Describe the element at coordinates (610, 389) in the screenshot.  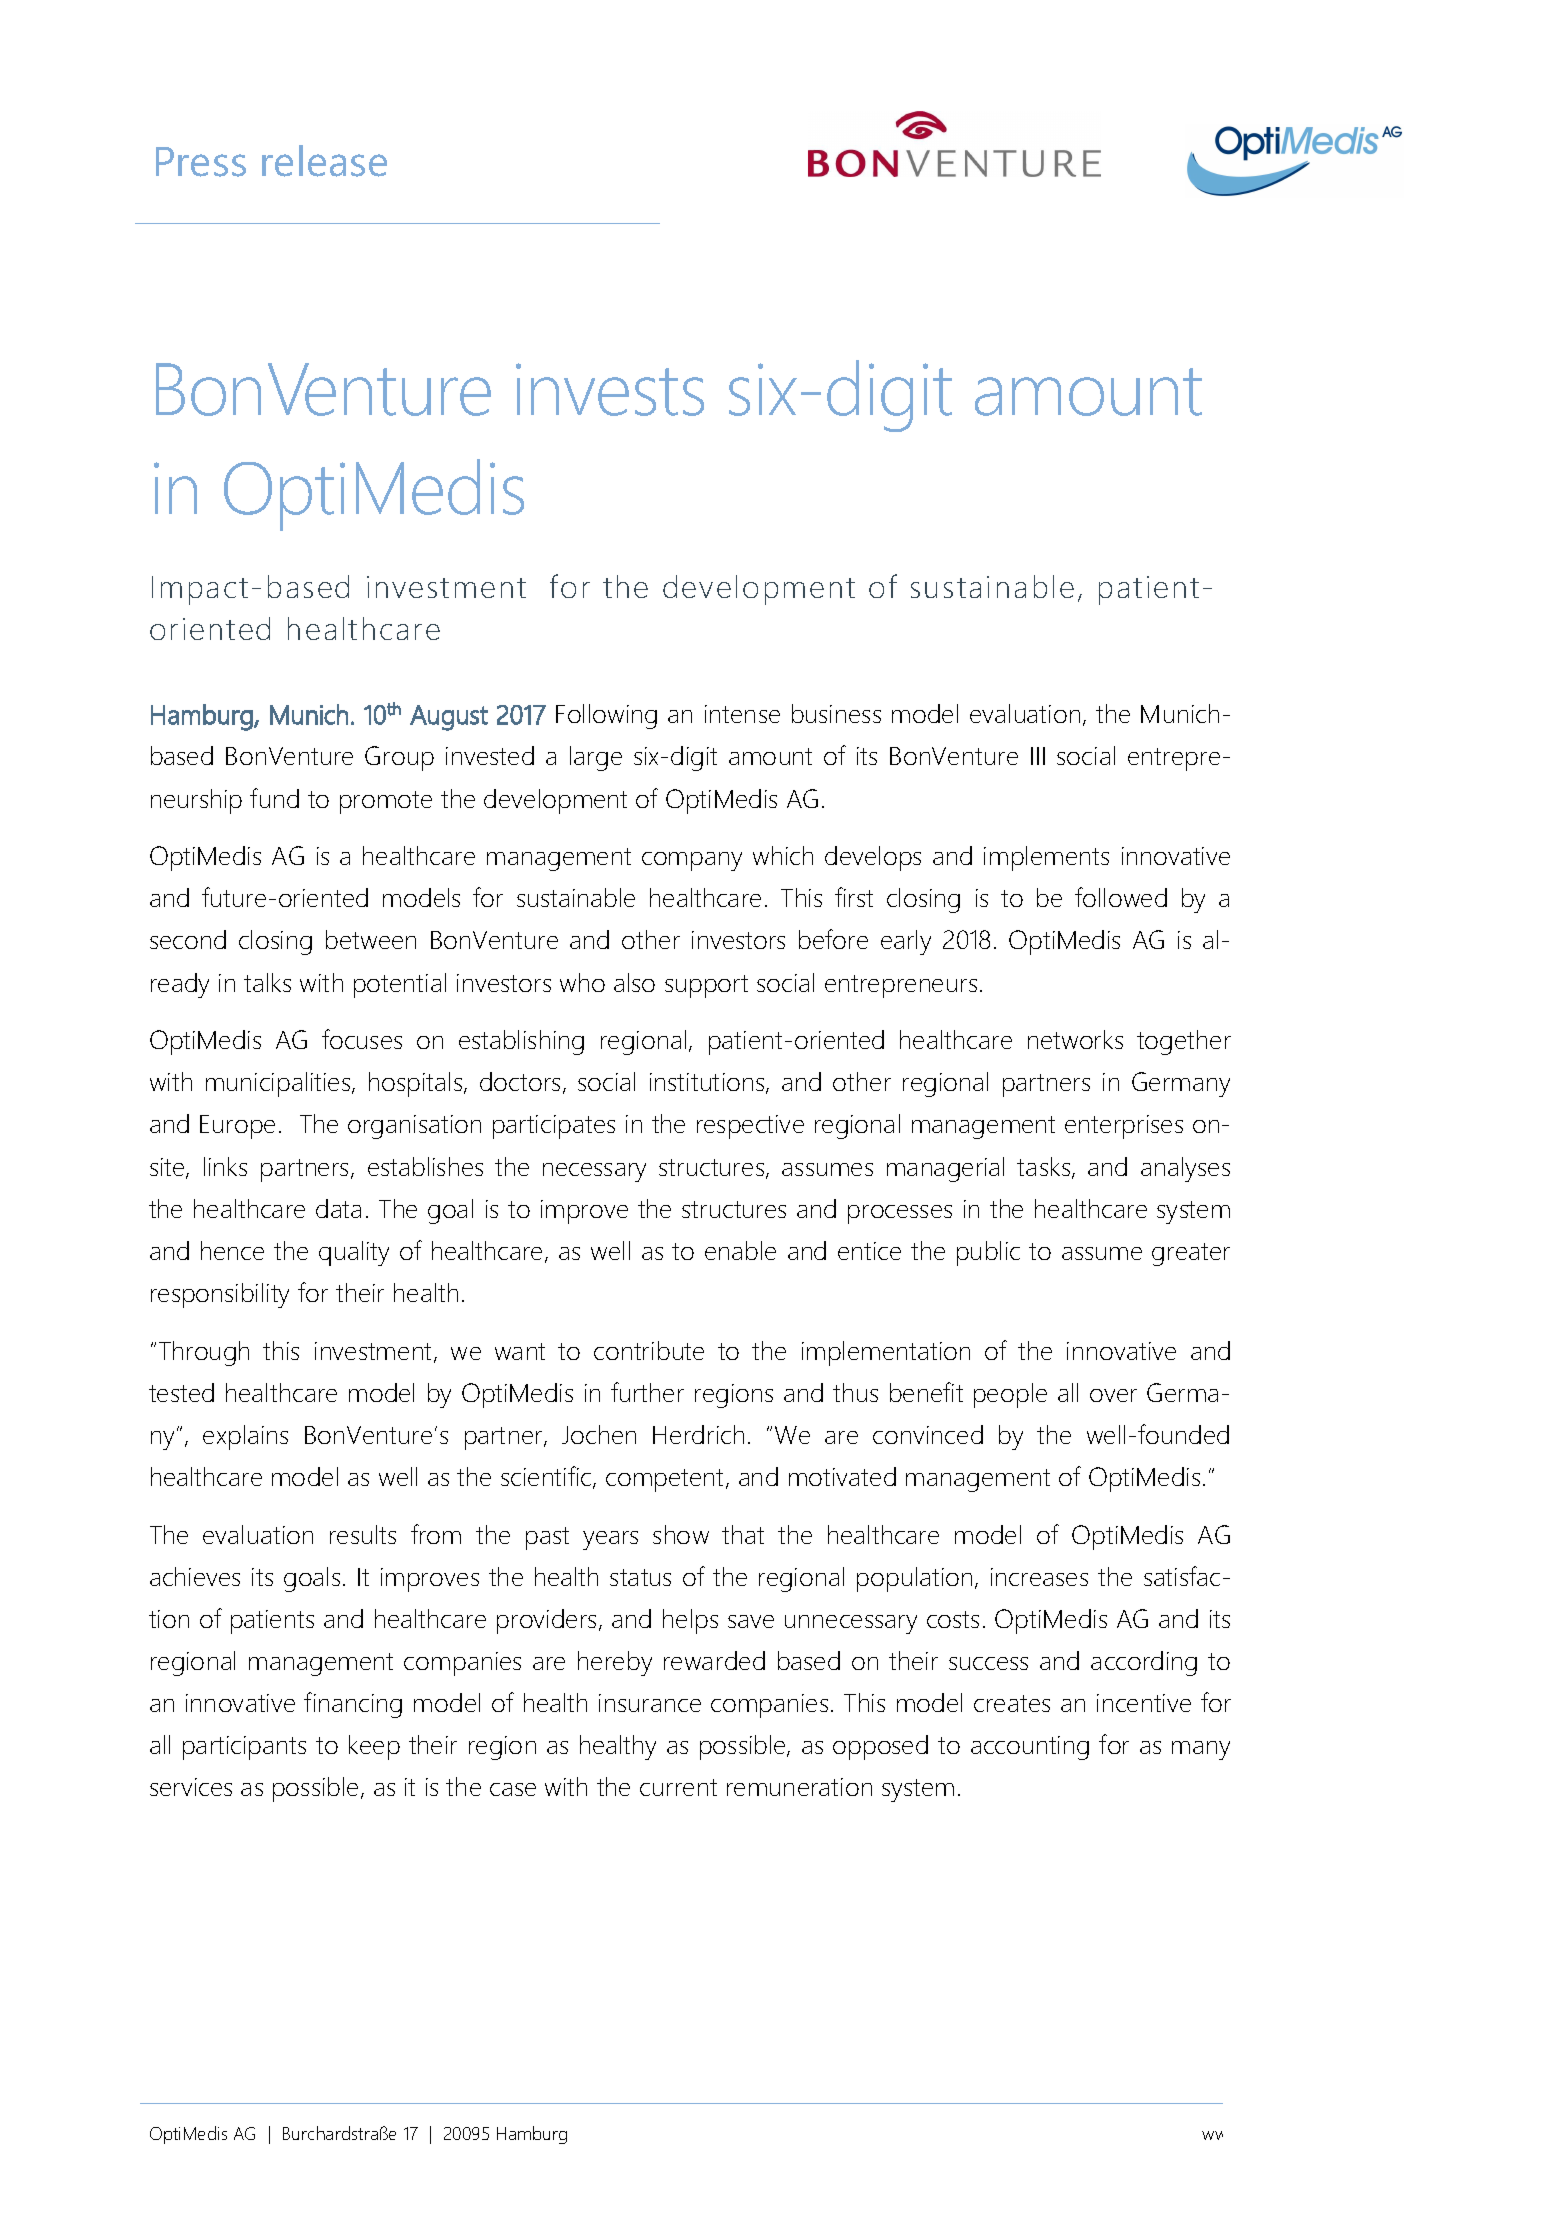
I see `invests` at that location.
